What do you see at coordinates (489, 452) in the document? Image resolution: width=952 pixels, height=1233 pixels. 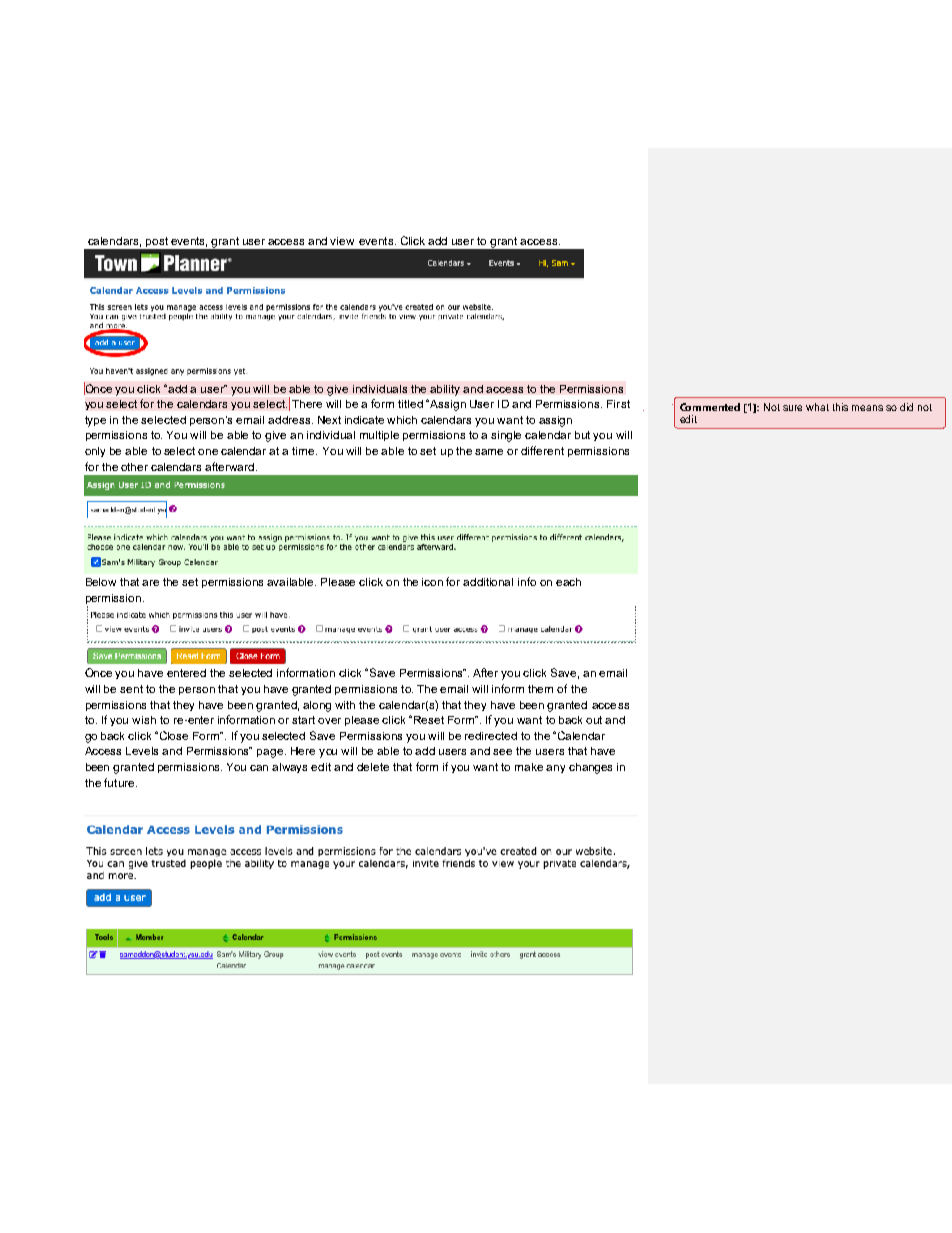 I see `same` at bounding box center [489, 452].
